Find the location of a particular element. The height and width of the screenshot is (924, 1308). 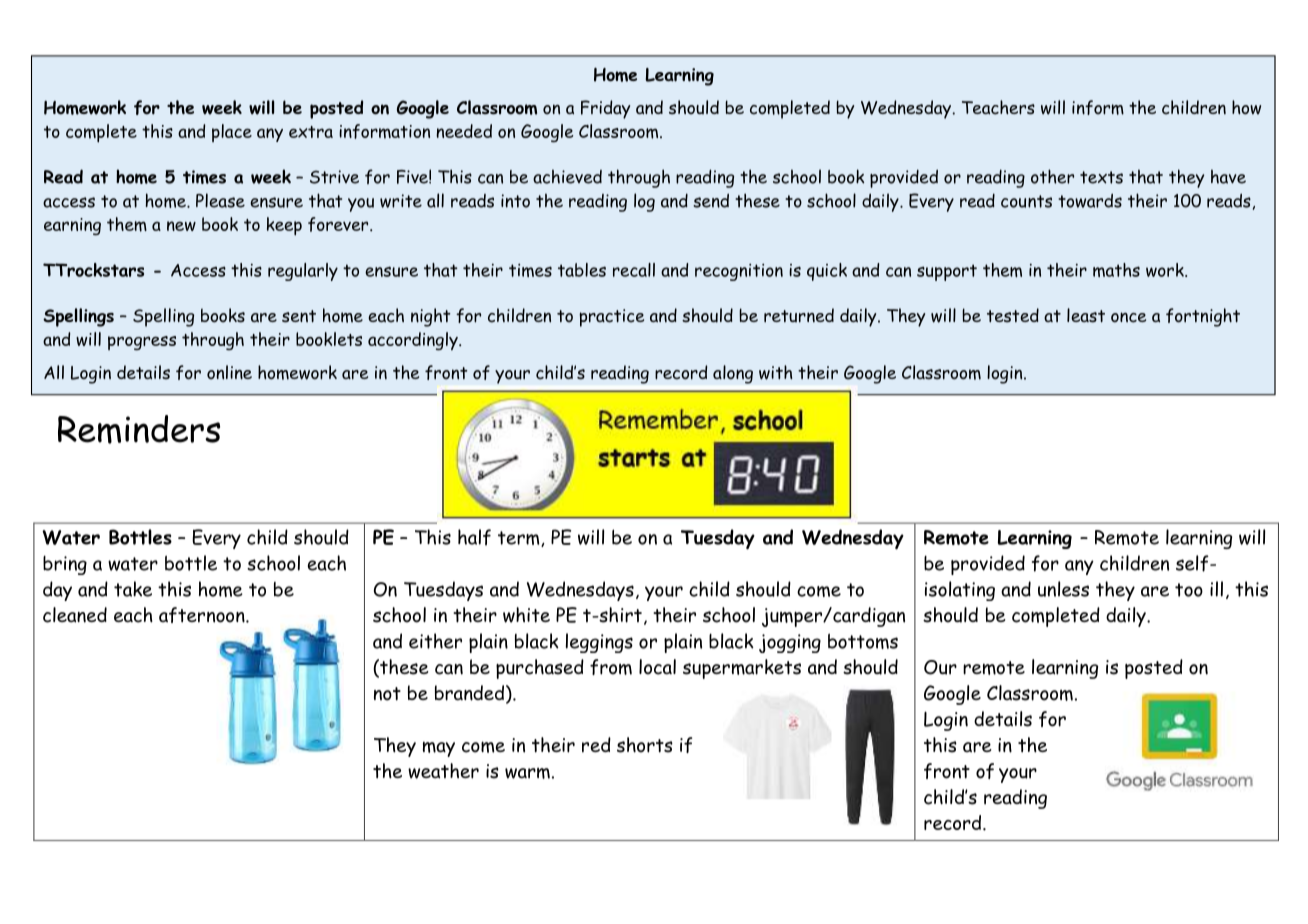

place is located at coordinates (232, 133).
